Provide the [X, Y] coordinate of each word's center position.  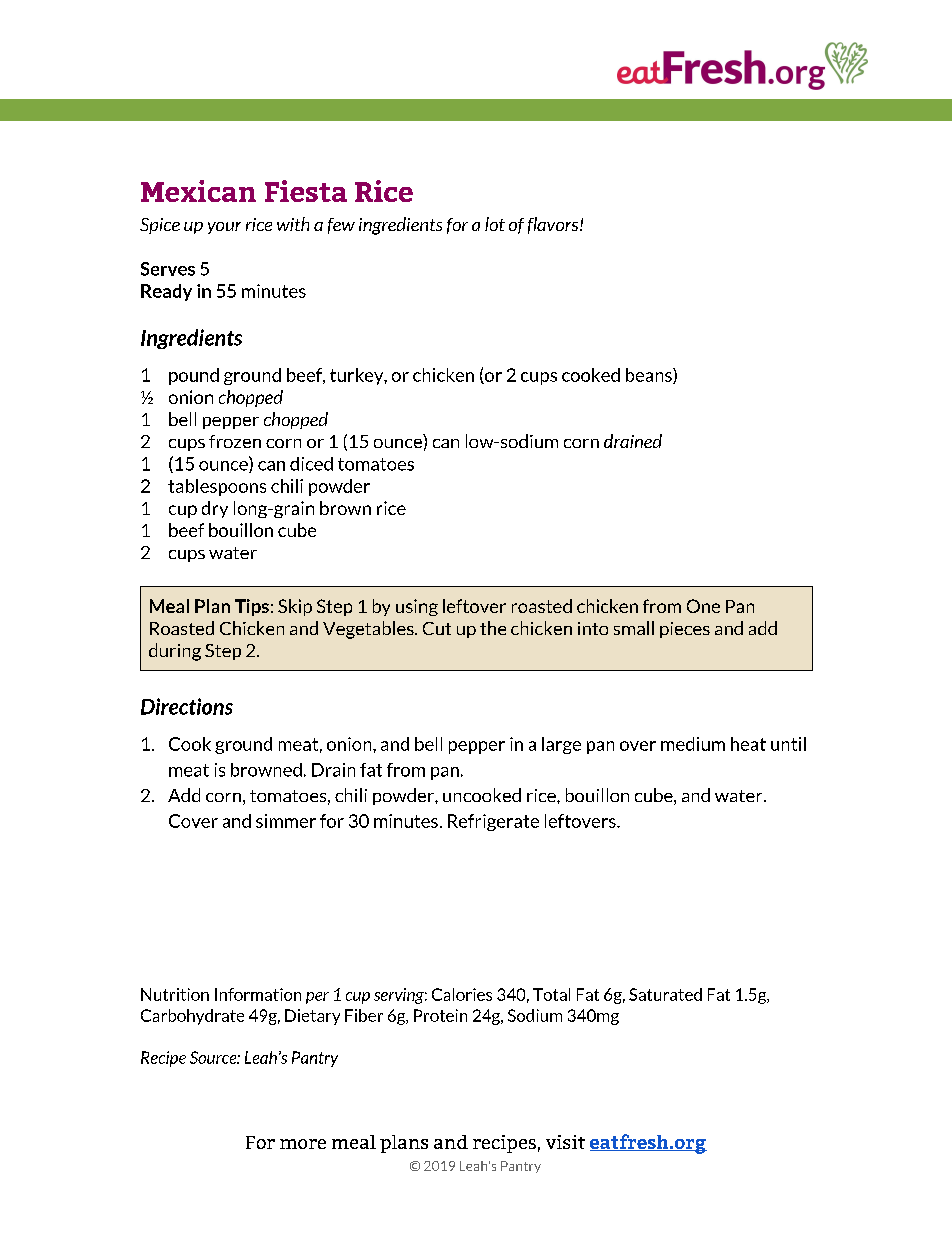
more [303, 1144]
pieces [685, 630]
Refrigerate [493, 822]
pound [194, 376]
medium [693, 744]
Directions [187, 706]
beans [650, 376]
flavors [554, 225]
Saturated [665, 994]
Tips [252, 607]
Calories [462, 994]
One [703, 606]
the [493, 628]
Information [258, 994]
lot [495, 224]
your [224, 228]
